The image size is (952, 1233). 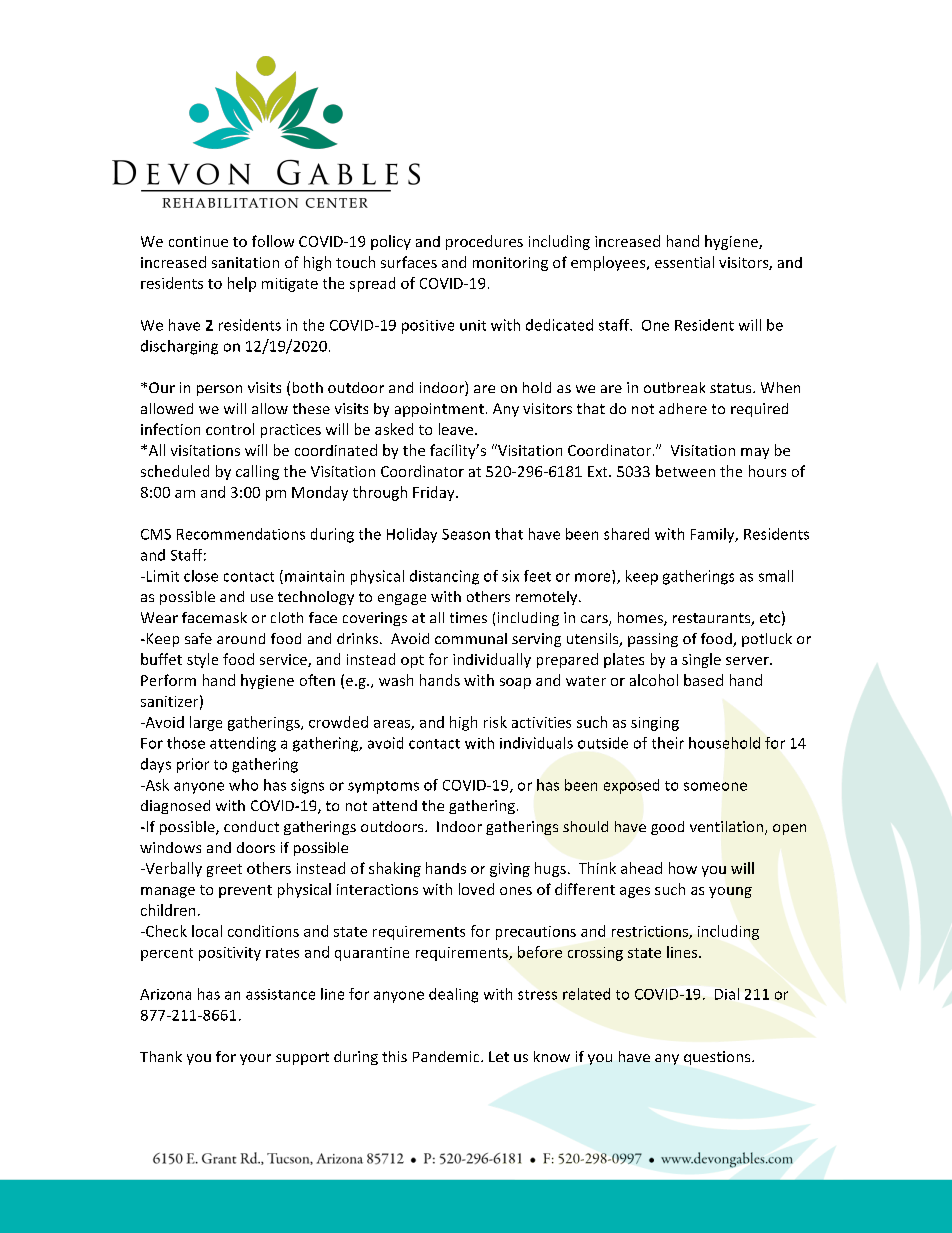 What do you see at coordinates (257, 472) in the screenshot?
I see `calling` at bounding box center [257, 472].
